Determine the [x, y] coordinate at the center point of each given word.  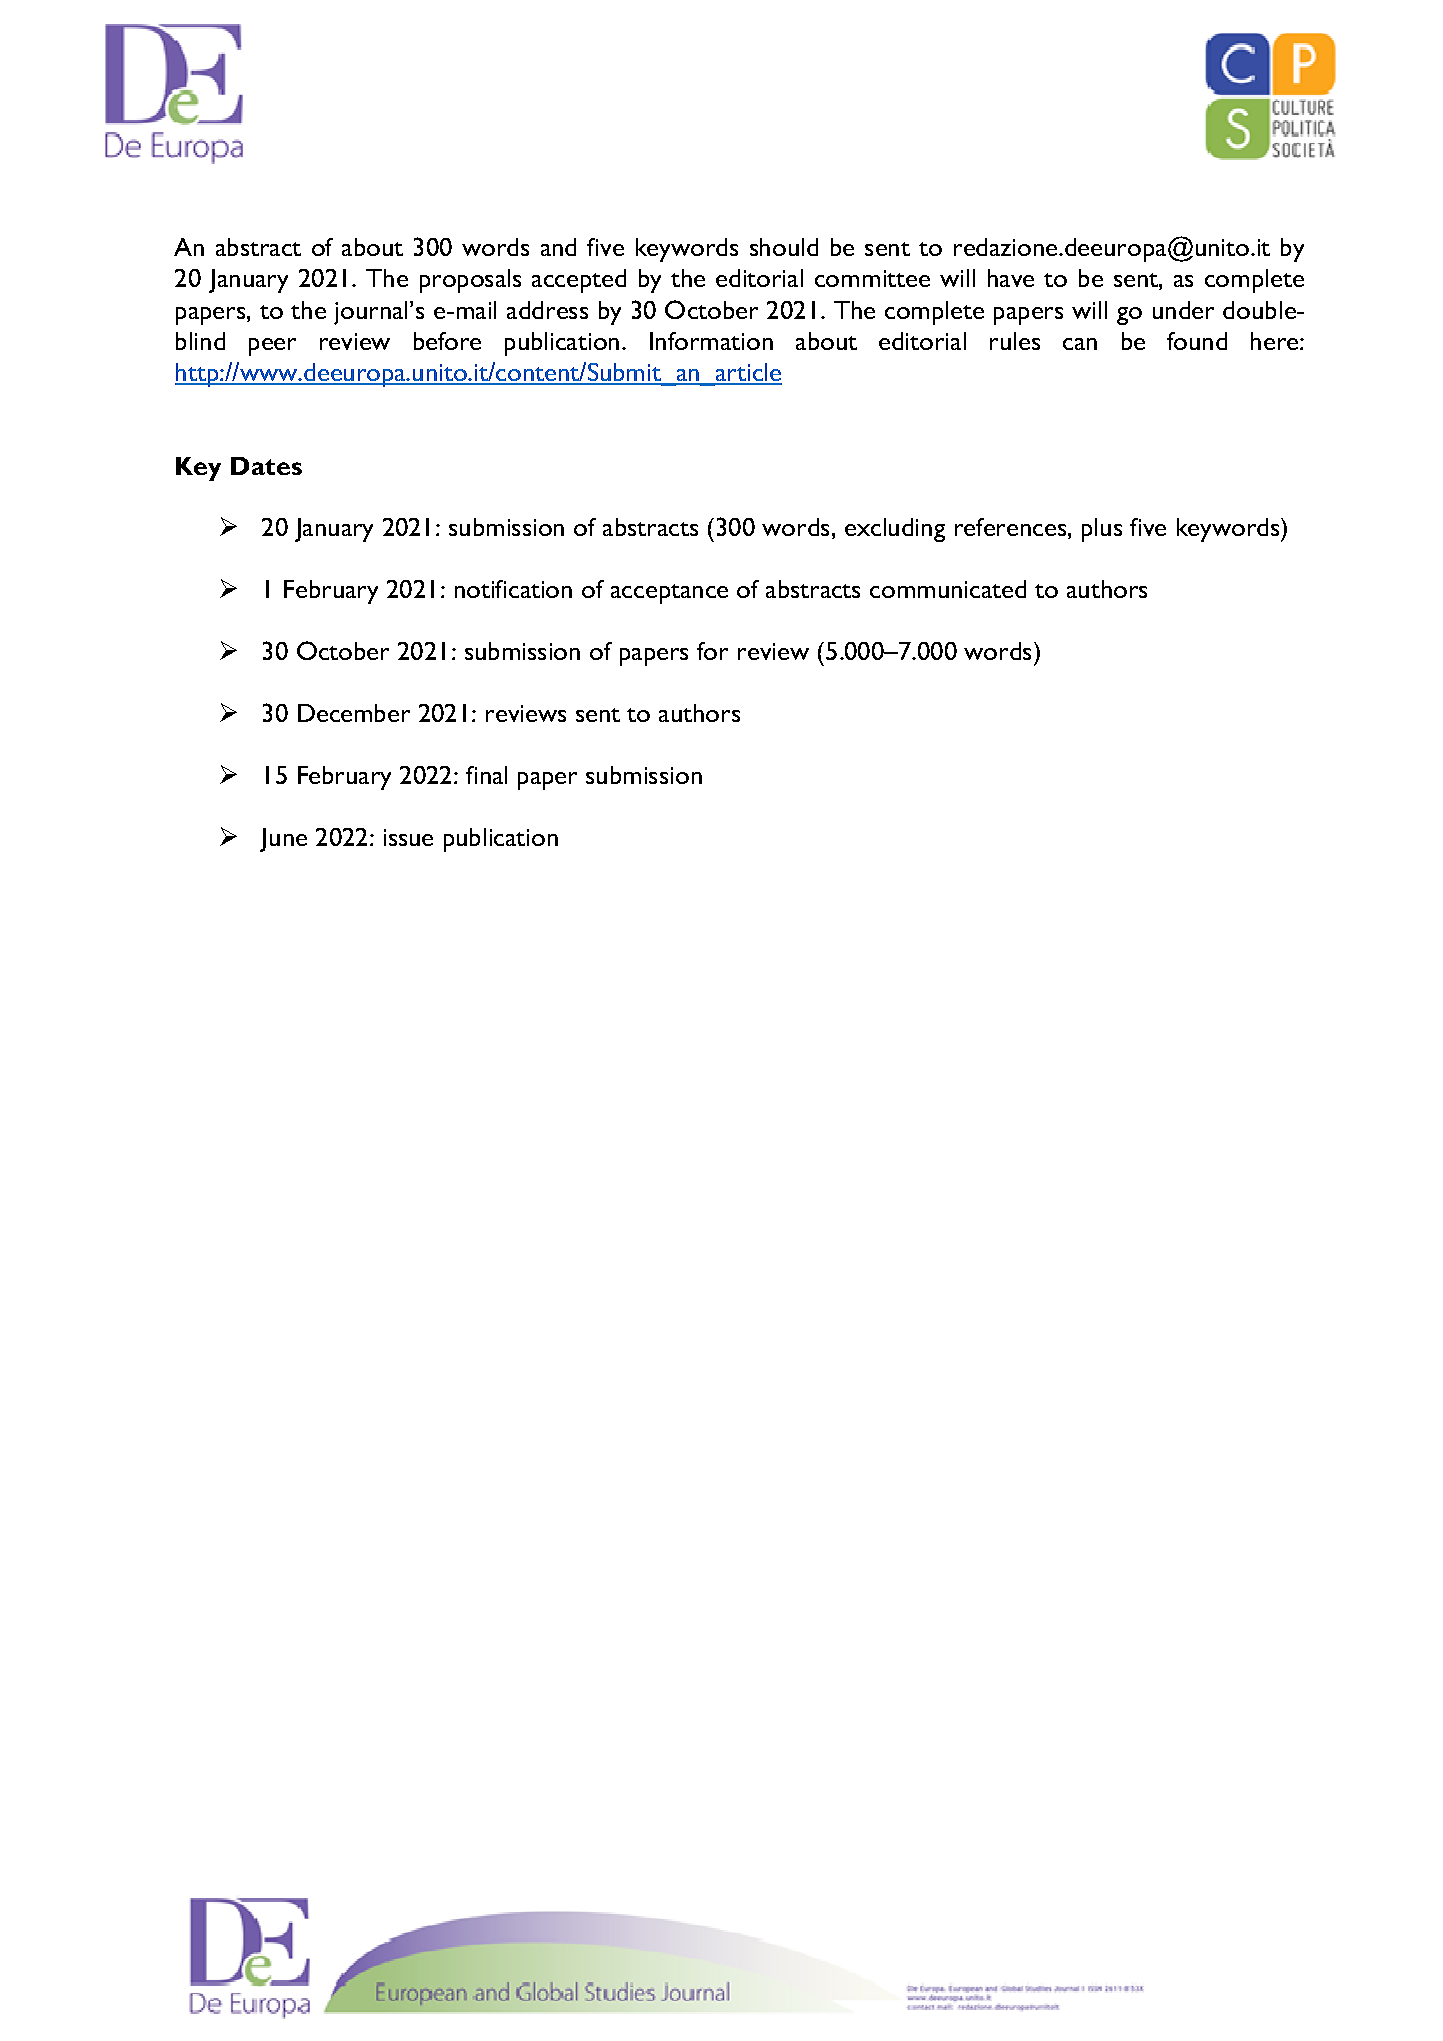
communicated [948, 589]
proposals [470, 281]
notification [513, 589]
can [1080, 344]
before [447, 341]
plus [1102, 530]
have [1011, 278]
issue [408, 837]
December [354, 713]
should [784, 247]
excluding [895, 530]
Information [711, 341]
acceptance [669, 594]
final [486, 775]
